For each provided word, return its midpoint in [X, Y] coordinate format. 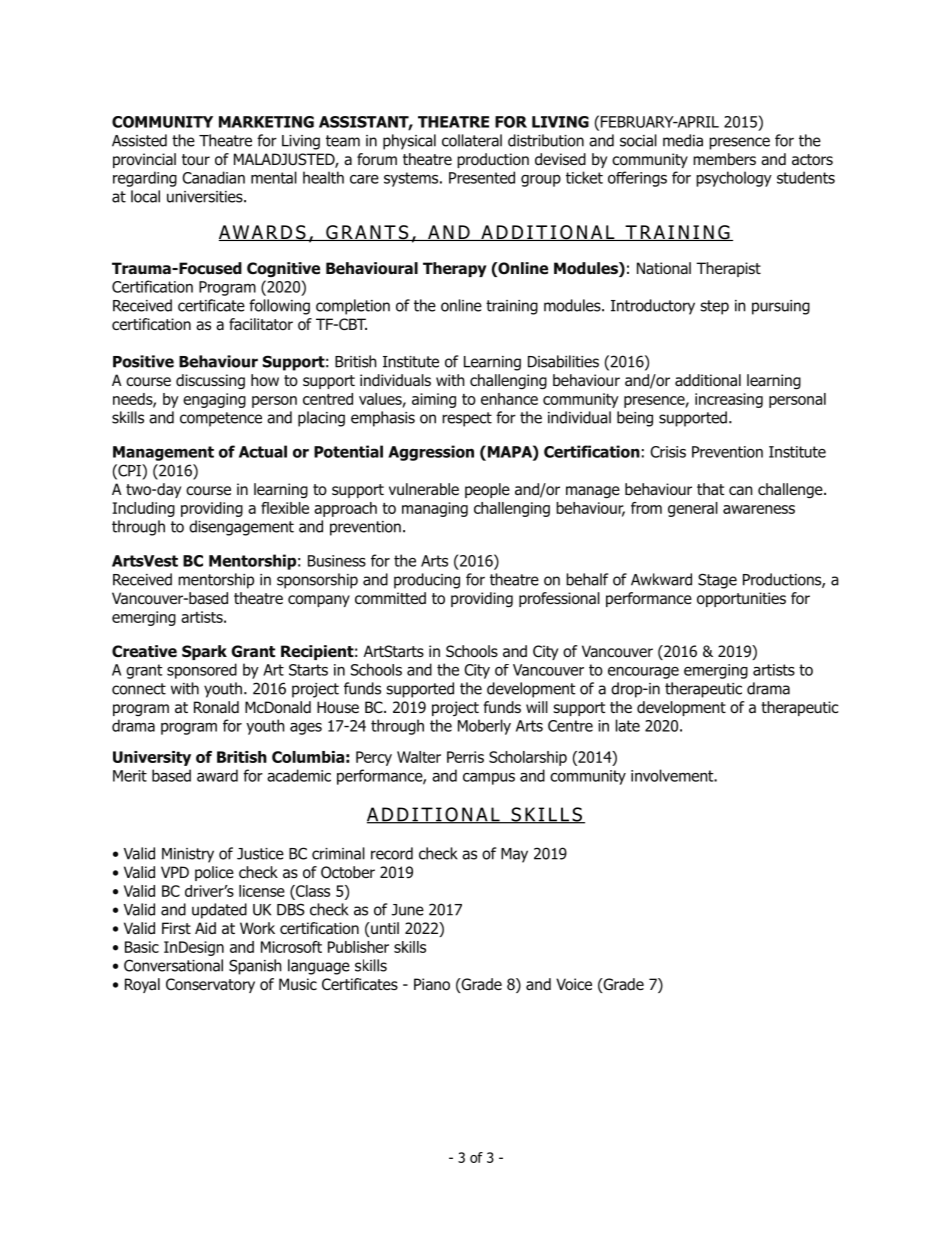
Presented [482, 177]
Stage [717, 581]
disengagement [241, 528]
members [724, 159]
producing [427, 581]
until [384, 928]
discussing [210, 381]
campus [489, 779]
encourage [643, 673]
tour [196, 160]
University [152, 758]
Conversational [173, 965]
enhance [509, 399]
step [715, 307]
